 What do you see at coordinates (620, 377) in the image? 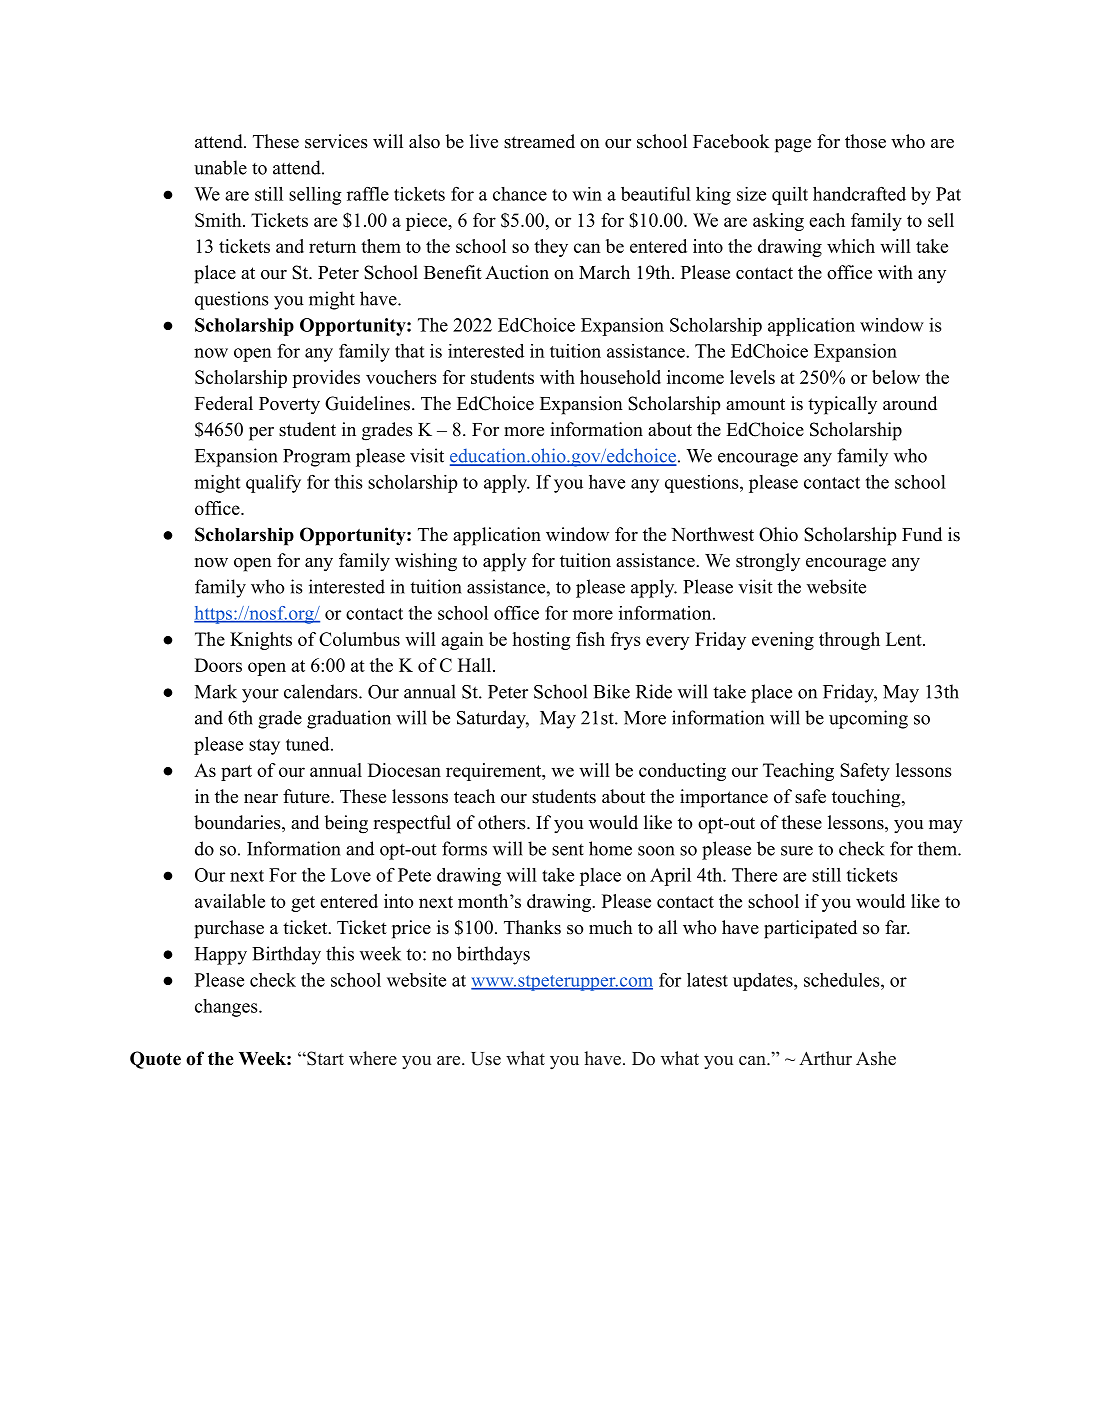
I see `household` at bounding box center [620, 377].
